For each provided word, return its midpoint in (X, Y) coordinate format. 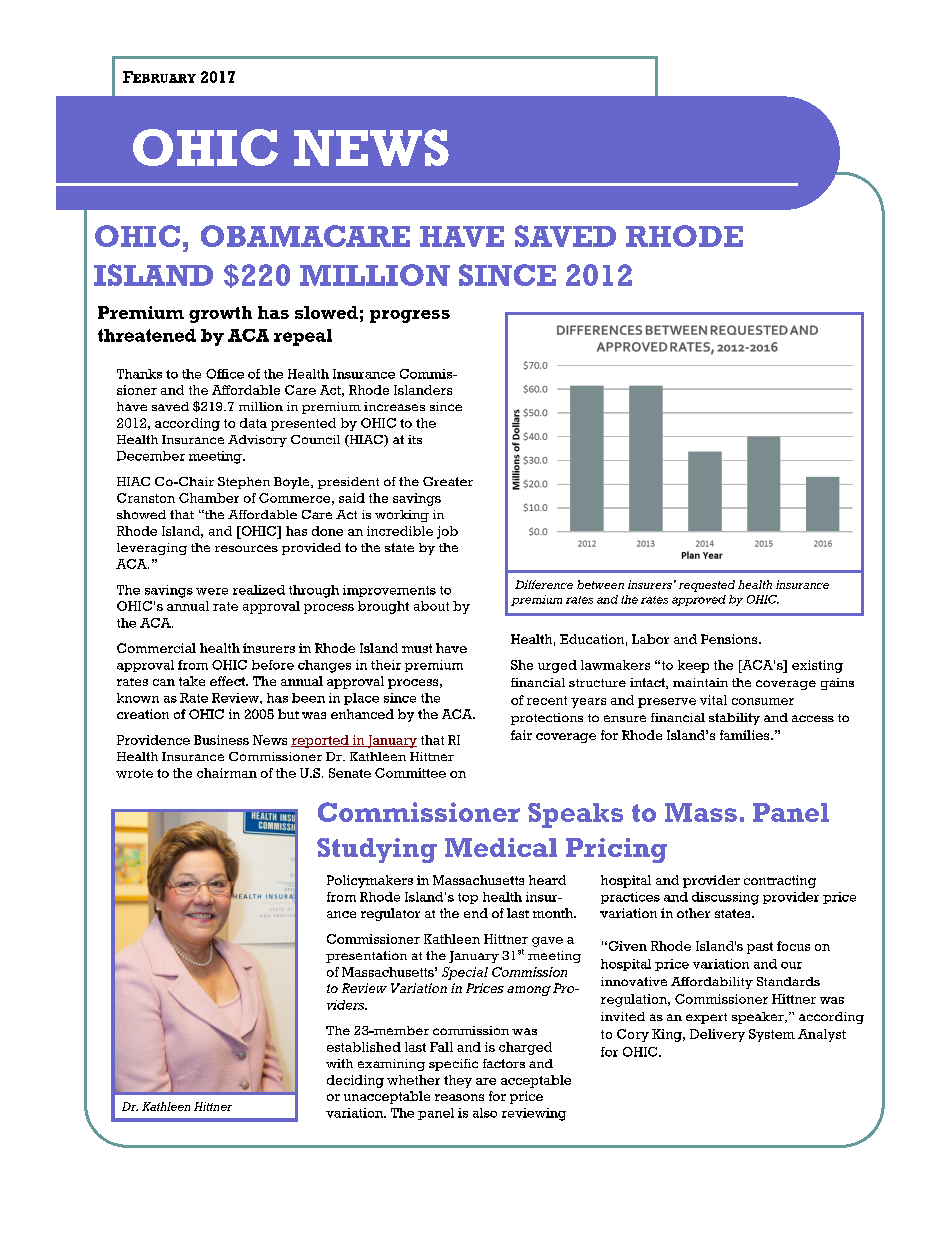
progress (410, 316)
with (339, 1063)
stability (734, 719)
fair (521, 735)
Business (221, 740)
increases (394, 406)
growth (220, 314)
